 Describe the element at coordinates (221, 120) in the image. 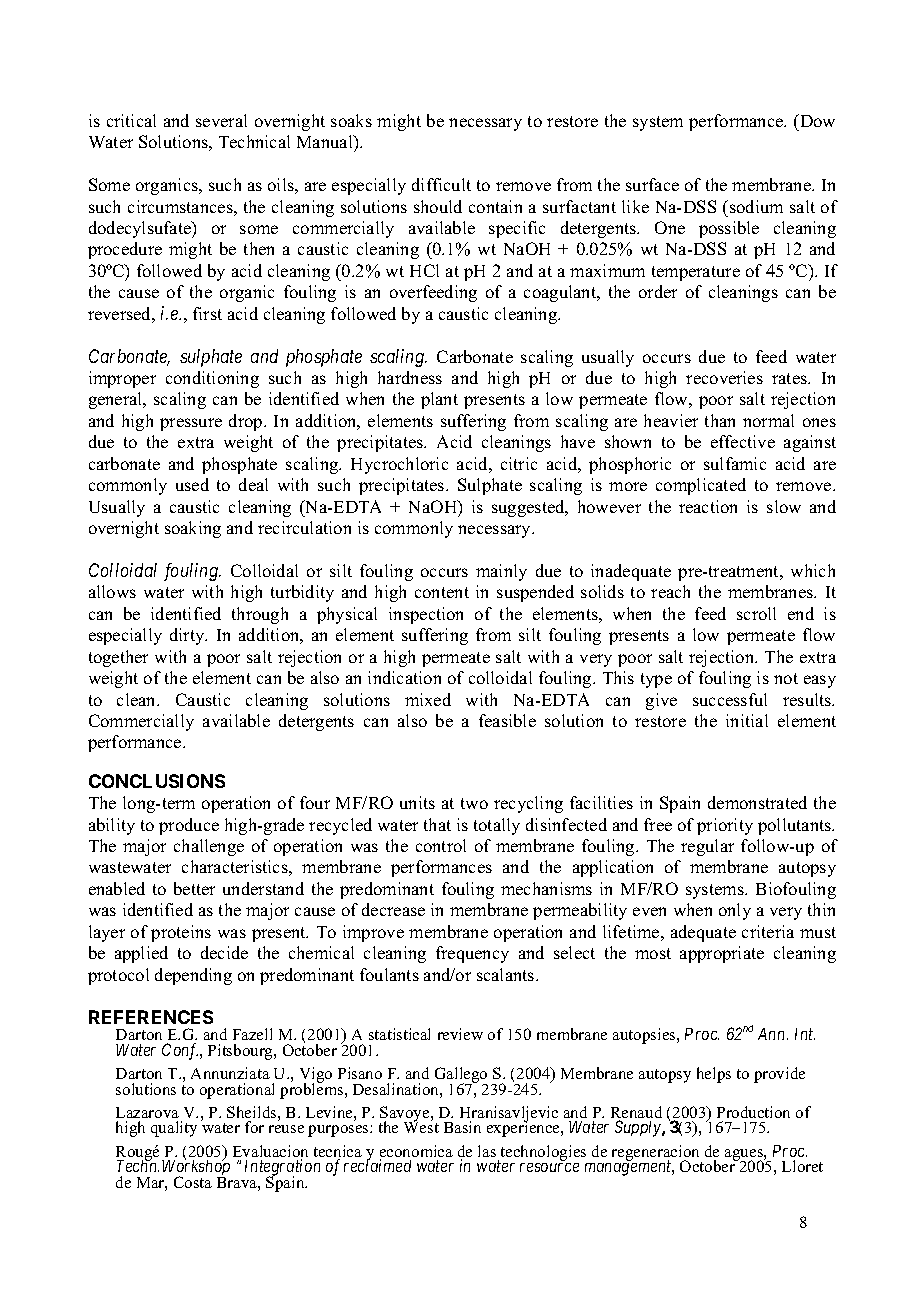

I see `several` at that location.
